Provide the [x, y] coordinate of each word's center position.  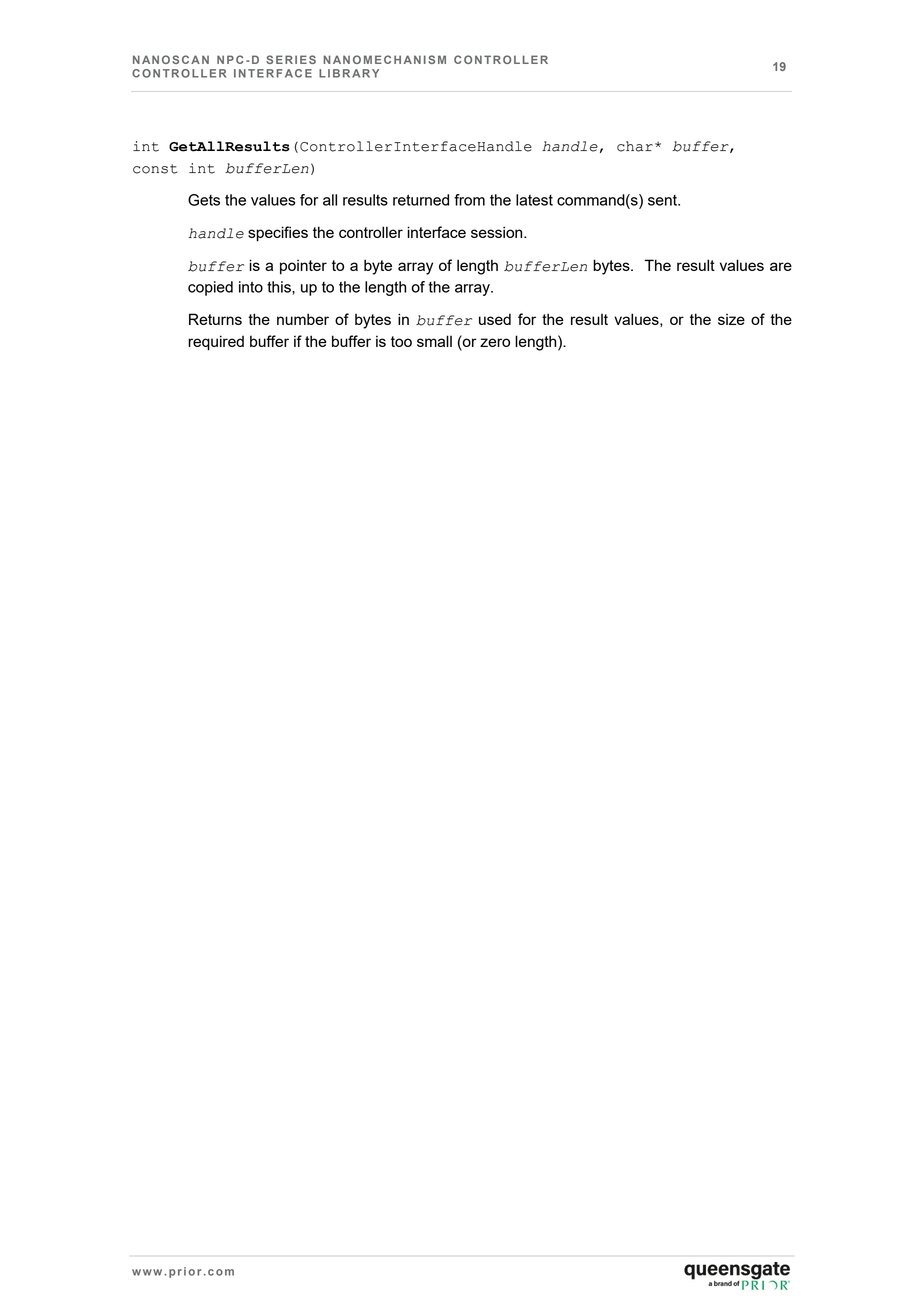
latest [534, 200]
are [781, 266]
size [731, 319]
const [155, 169]
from [469, 200]
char [635, 146]
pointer [303, 267]
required [216, 343]
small [434, 341]
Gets [204, 200]
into [251, 287]
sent [663, 200]
